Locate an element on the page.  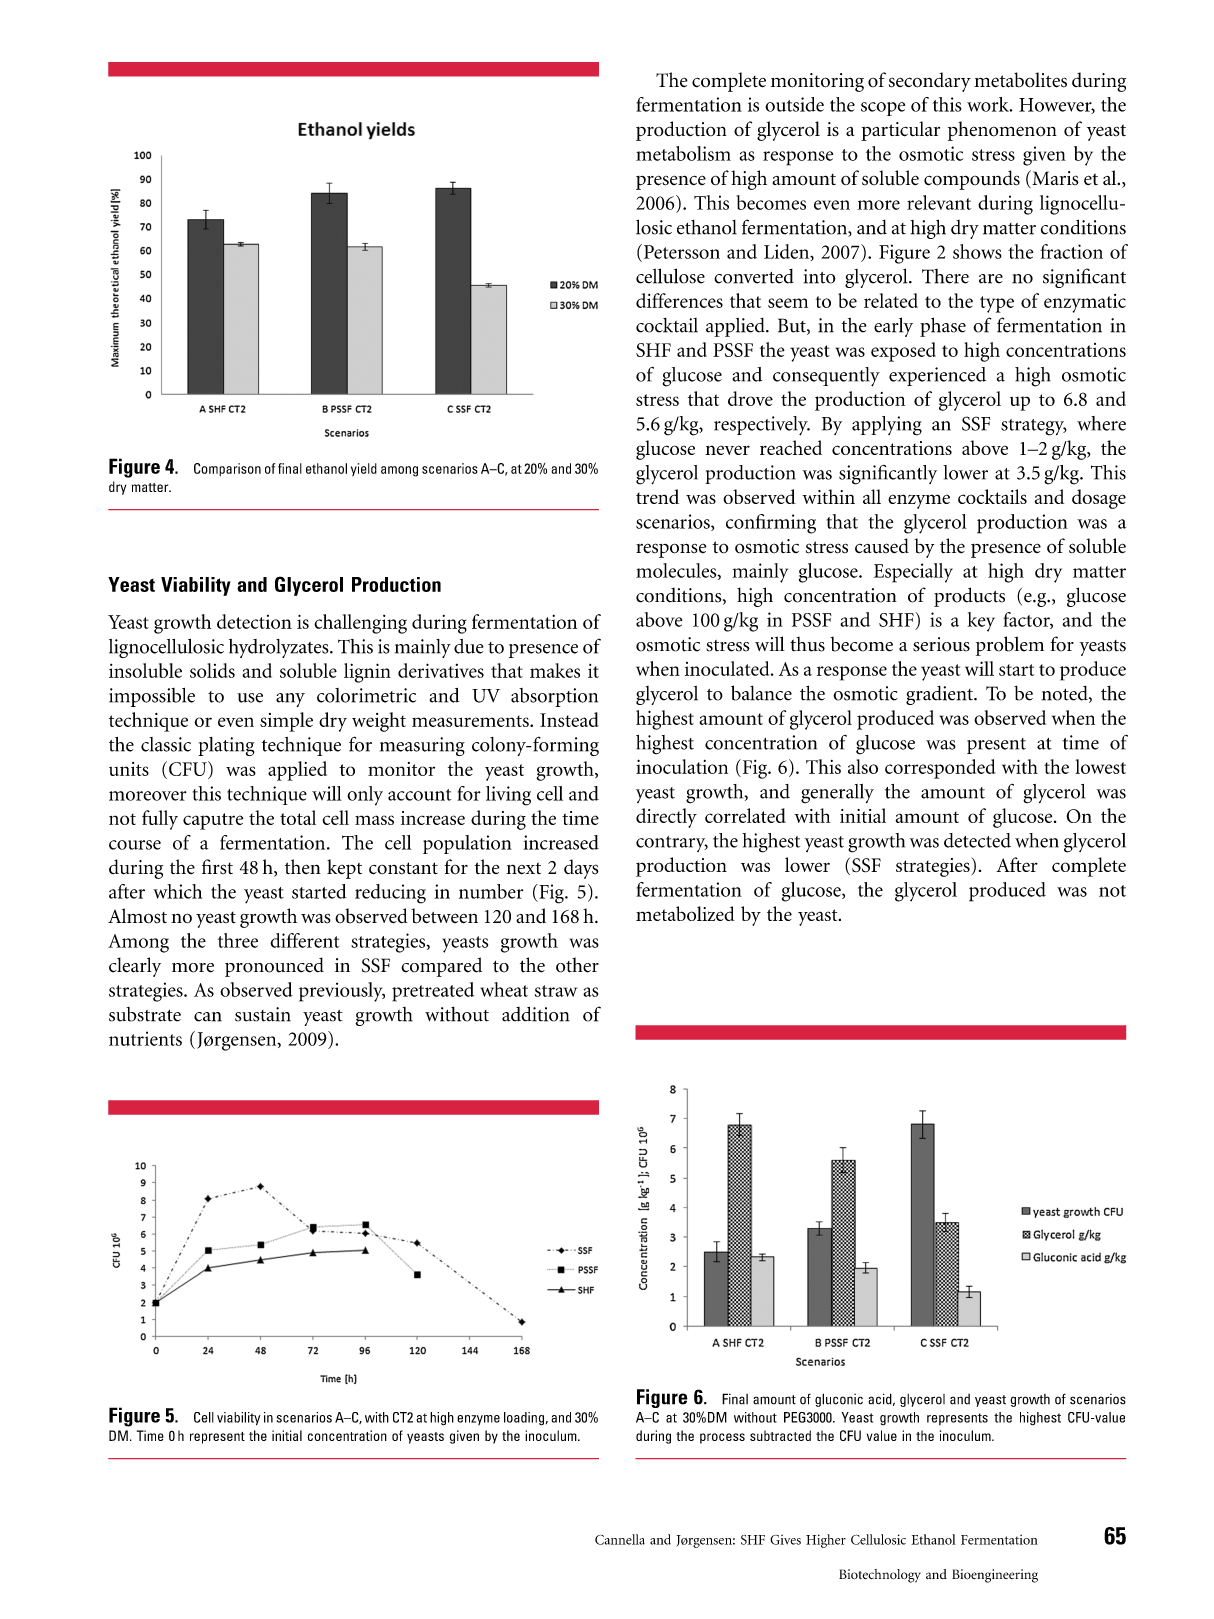
directly is located at coordinates (666, 818).
